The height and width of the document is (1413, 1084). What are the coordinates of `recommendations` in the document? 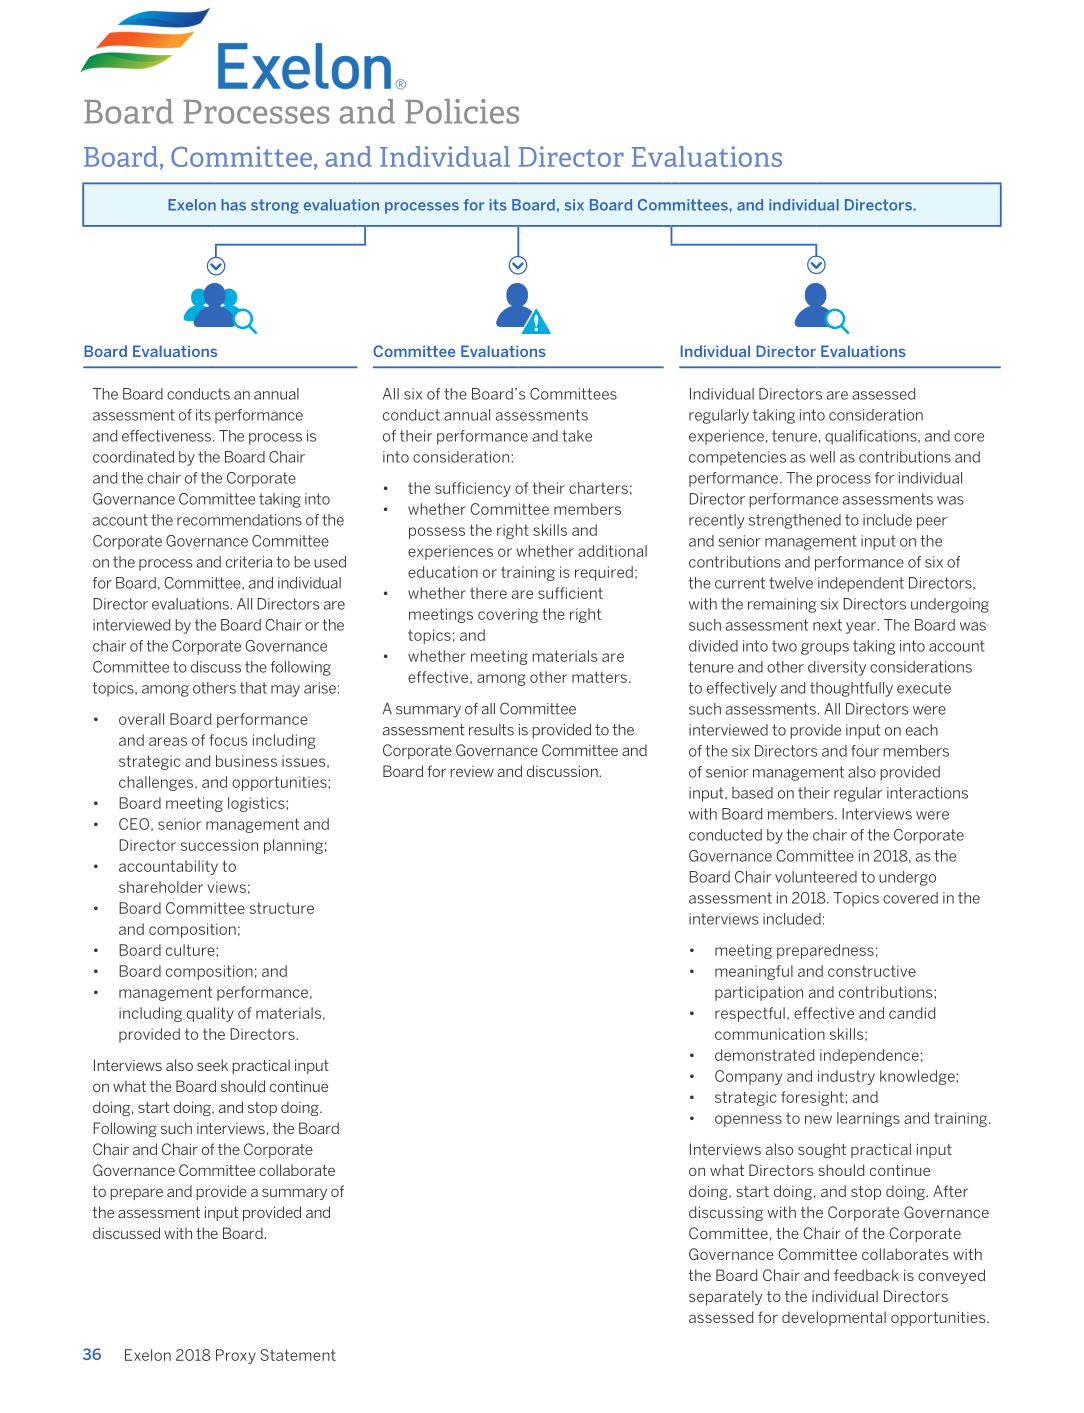 It's located at (239, 520).
